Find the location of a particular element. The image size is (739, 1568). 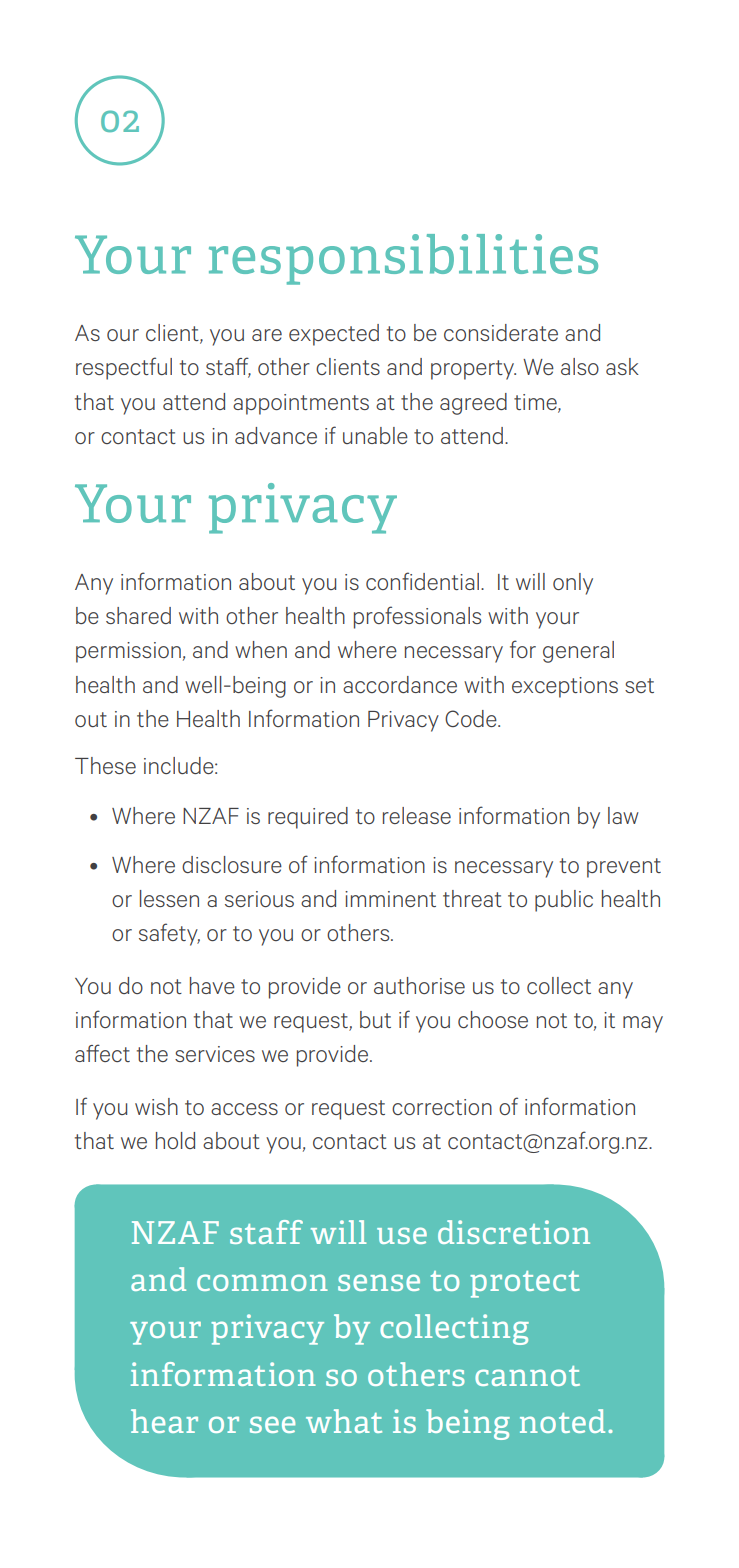

may is located at coordinates (643, 1024).
